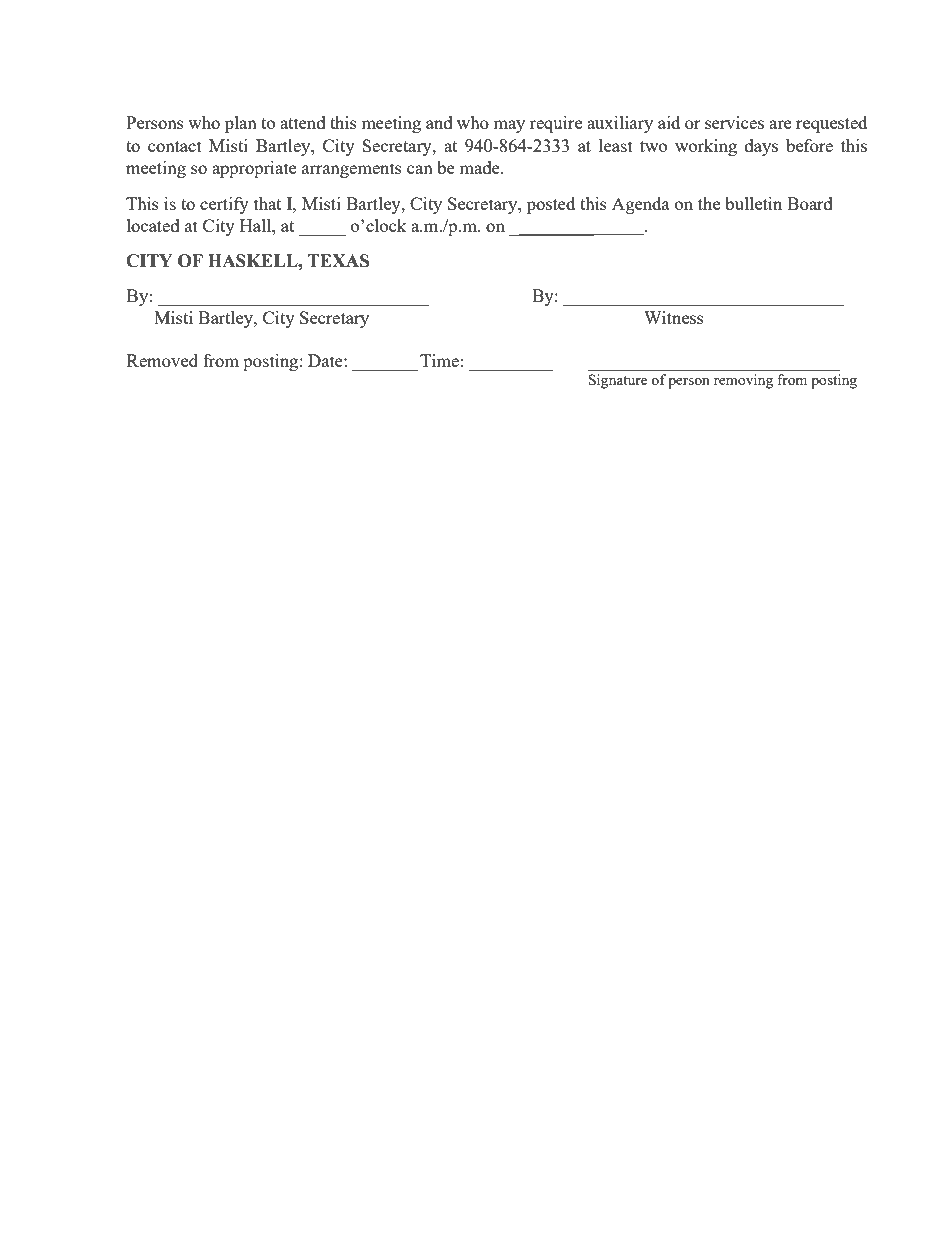  What do you see at coordinates (753, 203) in the image?
I see `bulletin` at bounding box center [753, 203].
